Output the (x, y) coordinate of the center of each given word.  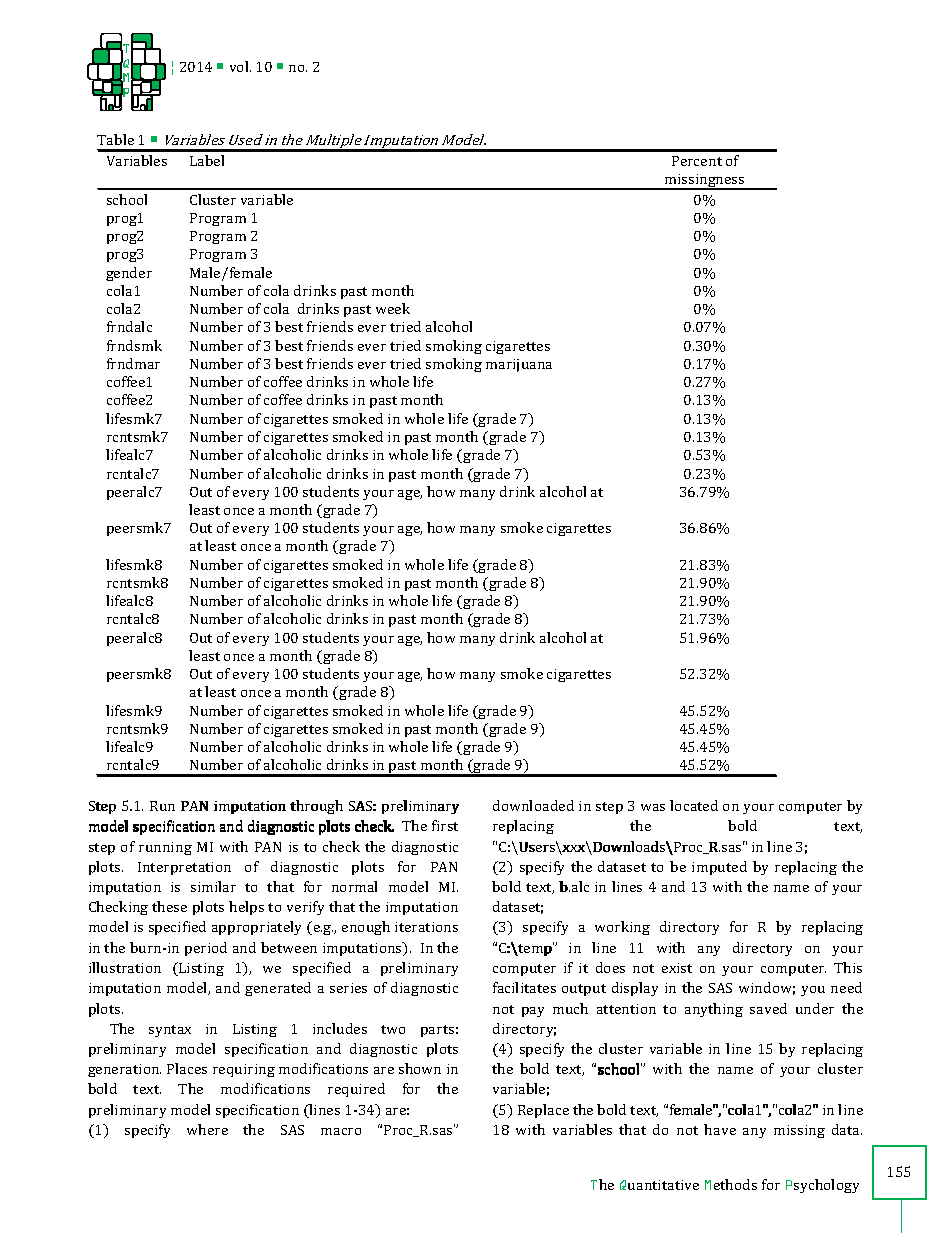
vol (240, 66)
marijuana (519, 365)
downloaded (533, 805)
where (207, 1129)
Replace (543, 1111)
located (694, 805)
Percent (697, 161)
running (165, 848)
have (720, 1129)
